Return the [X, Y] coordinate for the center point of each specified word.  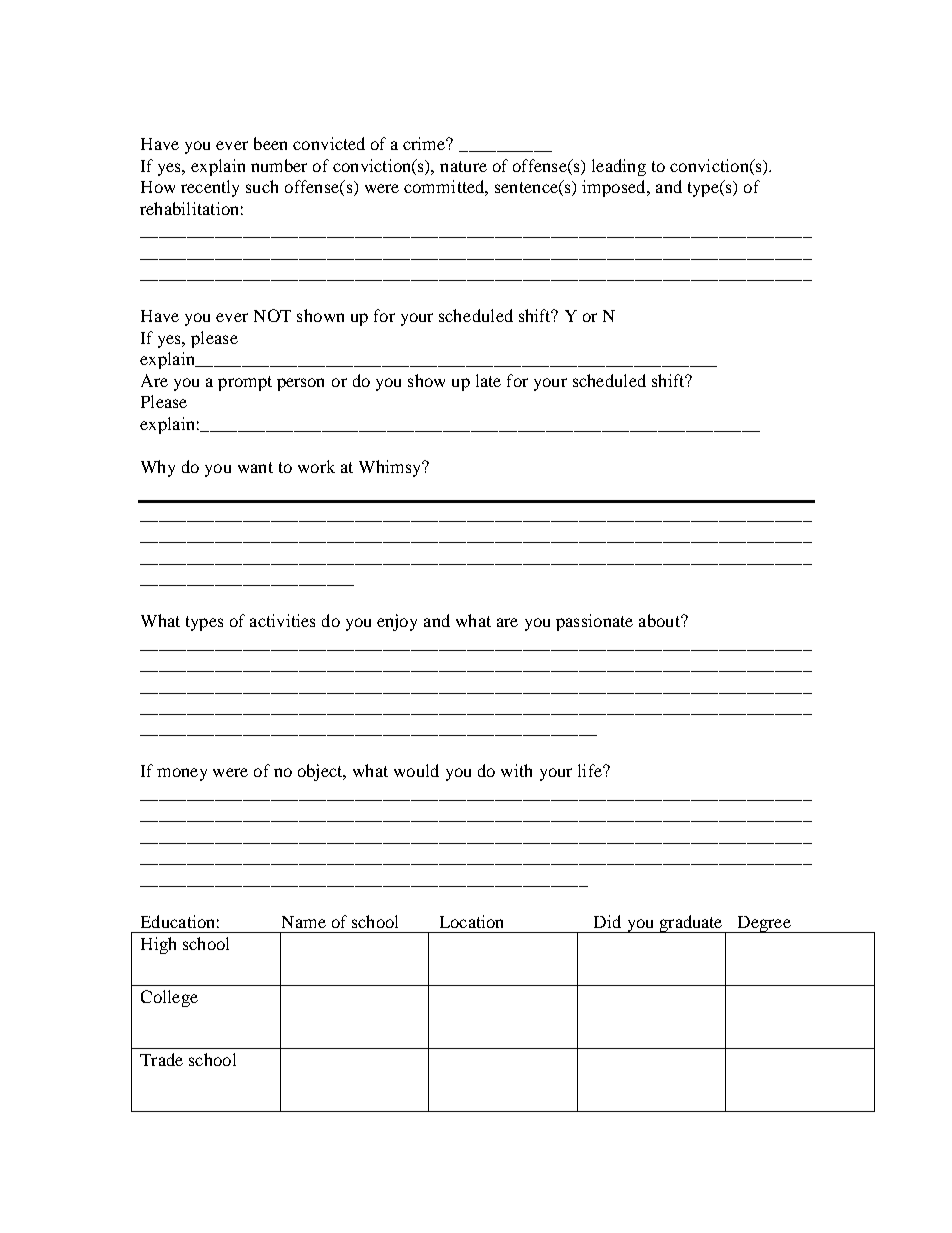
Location [471, 921]
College [169, 998]
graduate [691, 924]
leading [619, 167]
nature [463, 166]
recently [210, 188]
